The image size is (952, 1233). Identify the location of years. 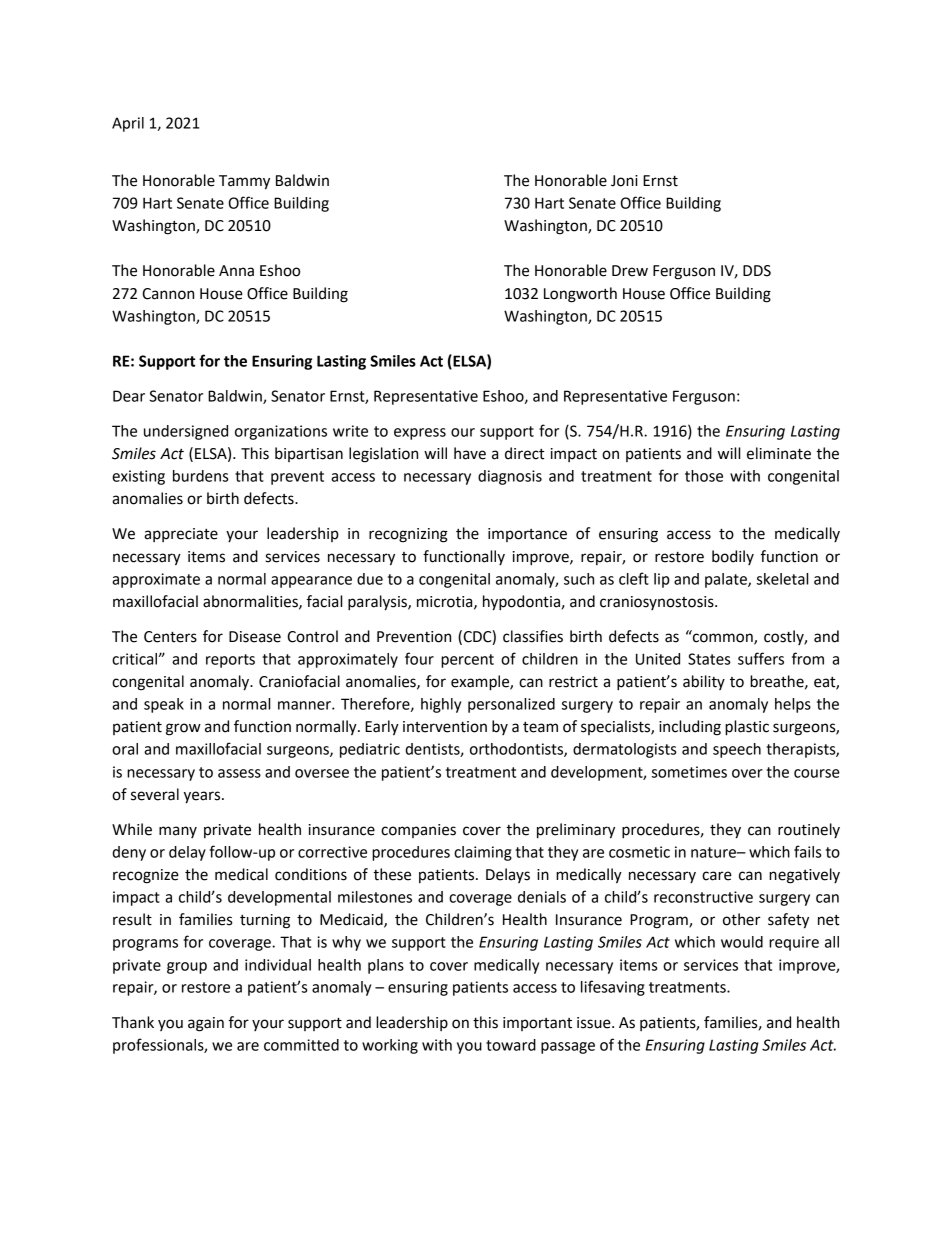
(203, 797).
